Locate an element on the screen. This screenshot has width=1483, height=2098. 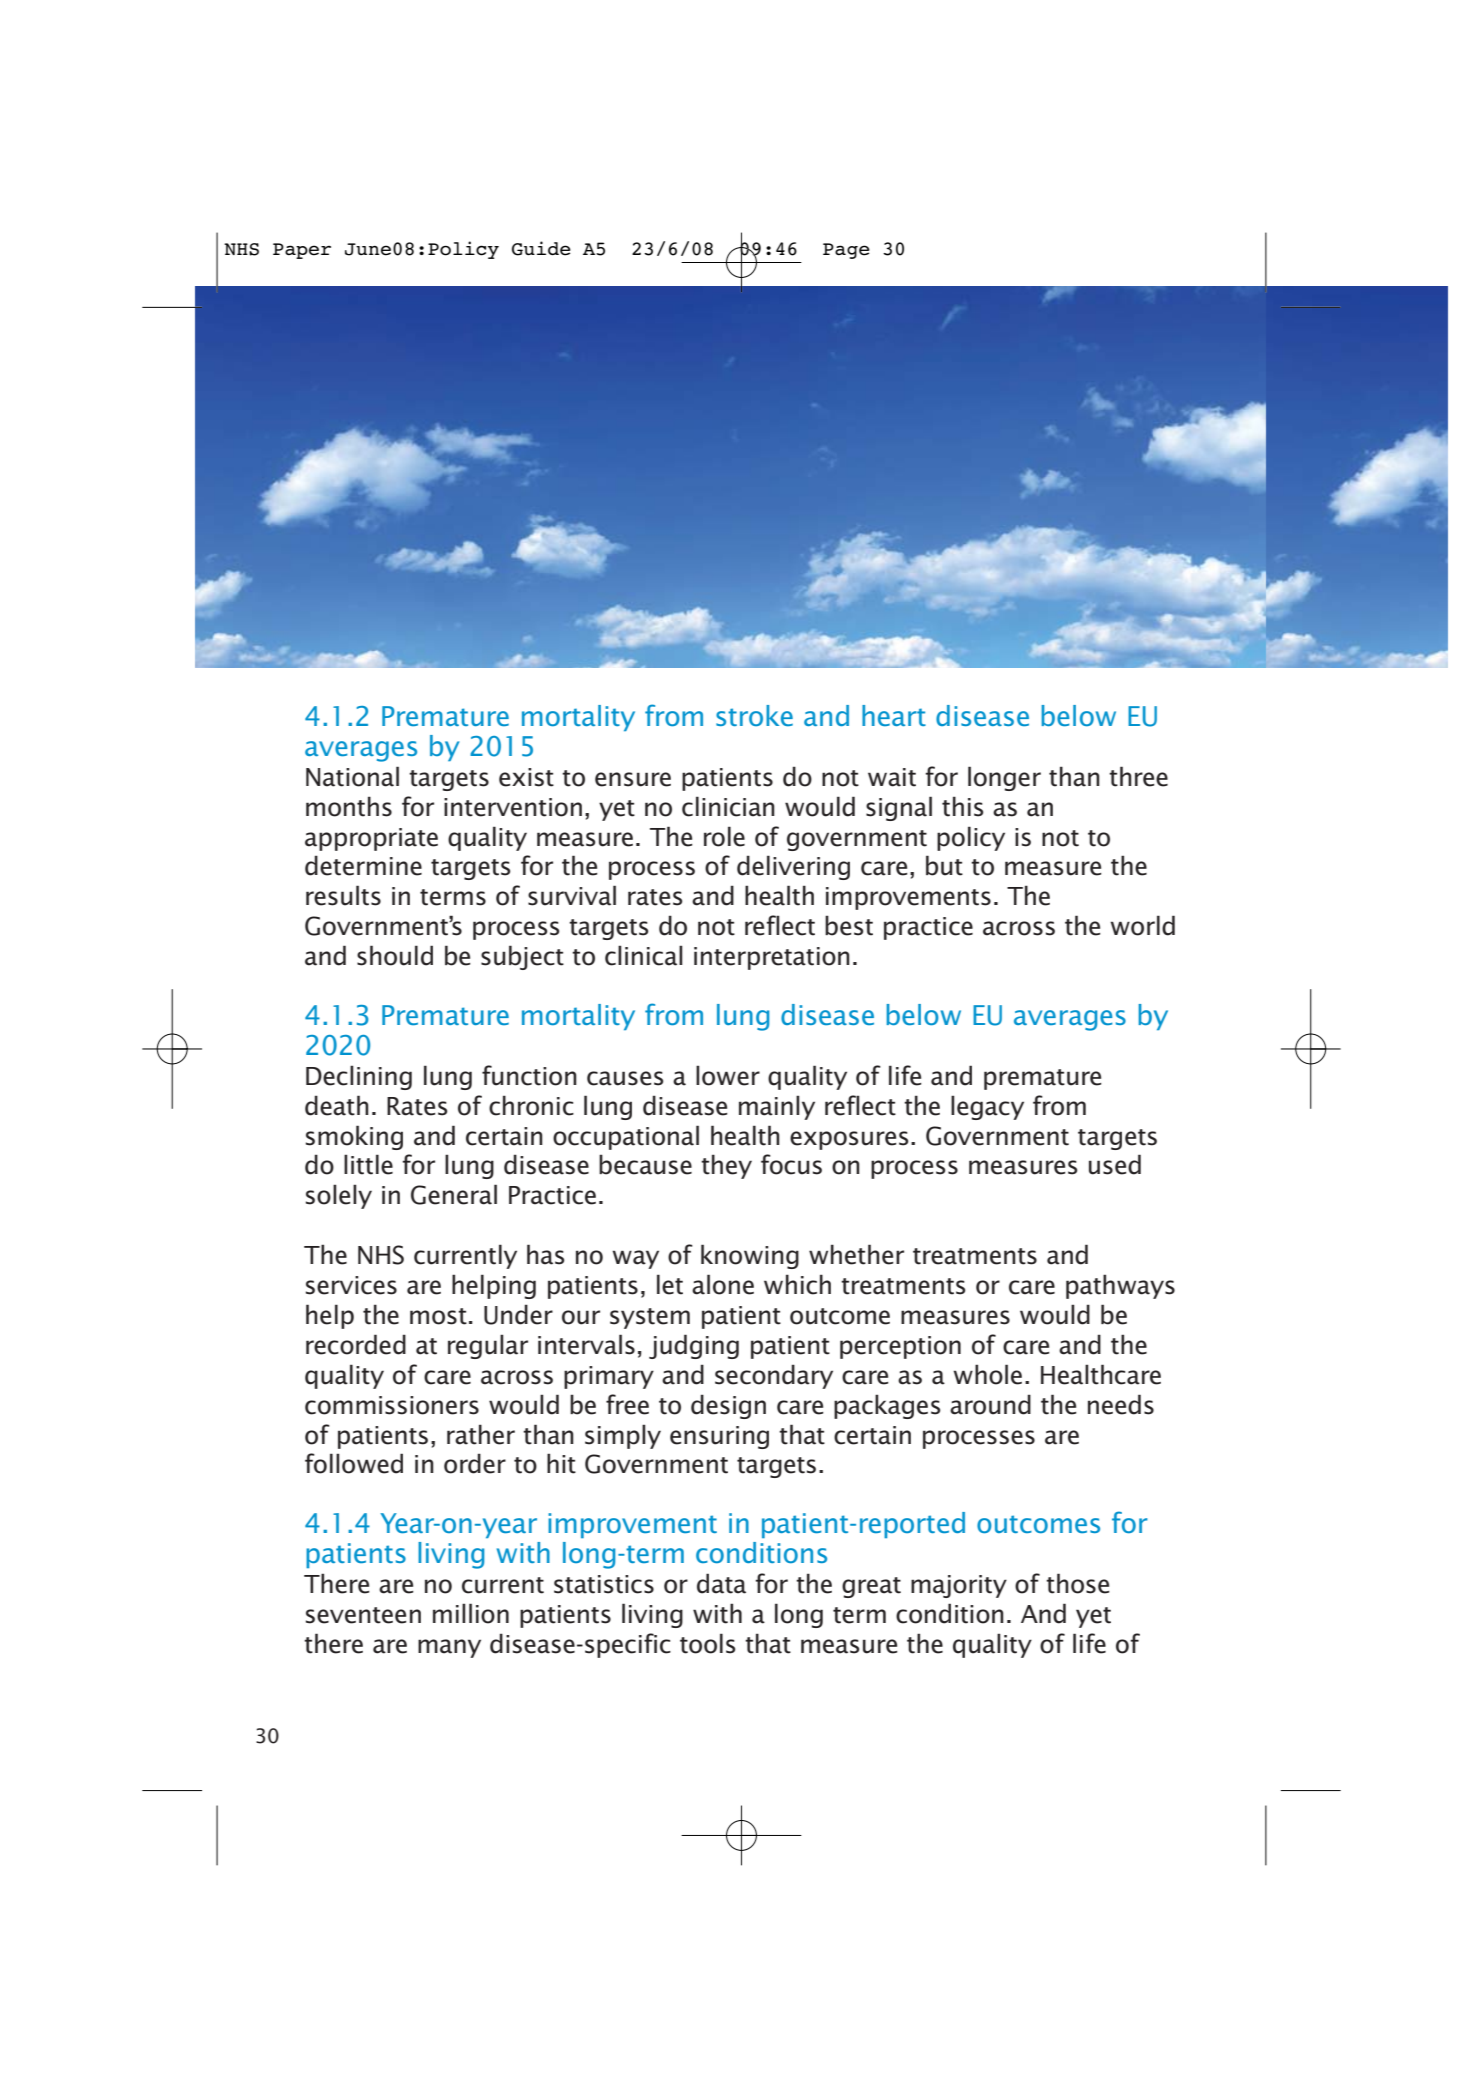
three is located at coordinates (1138, 776).
